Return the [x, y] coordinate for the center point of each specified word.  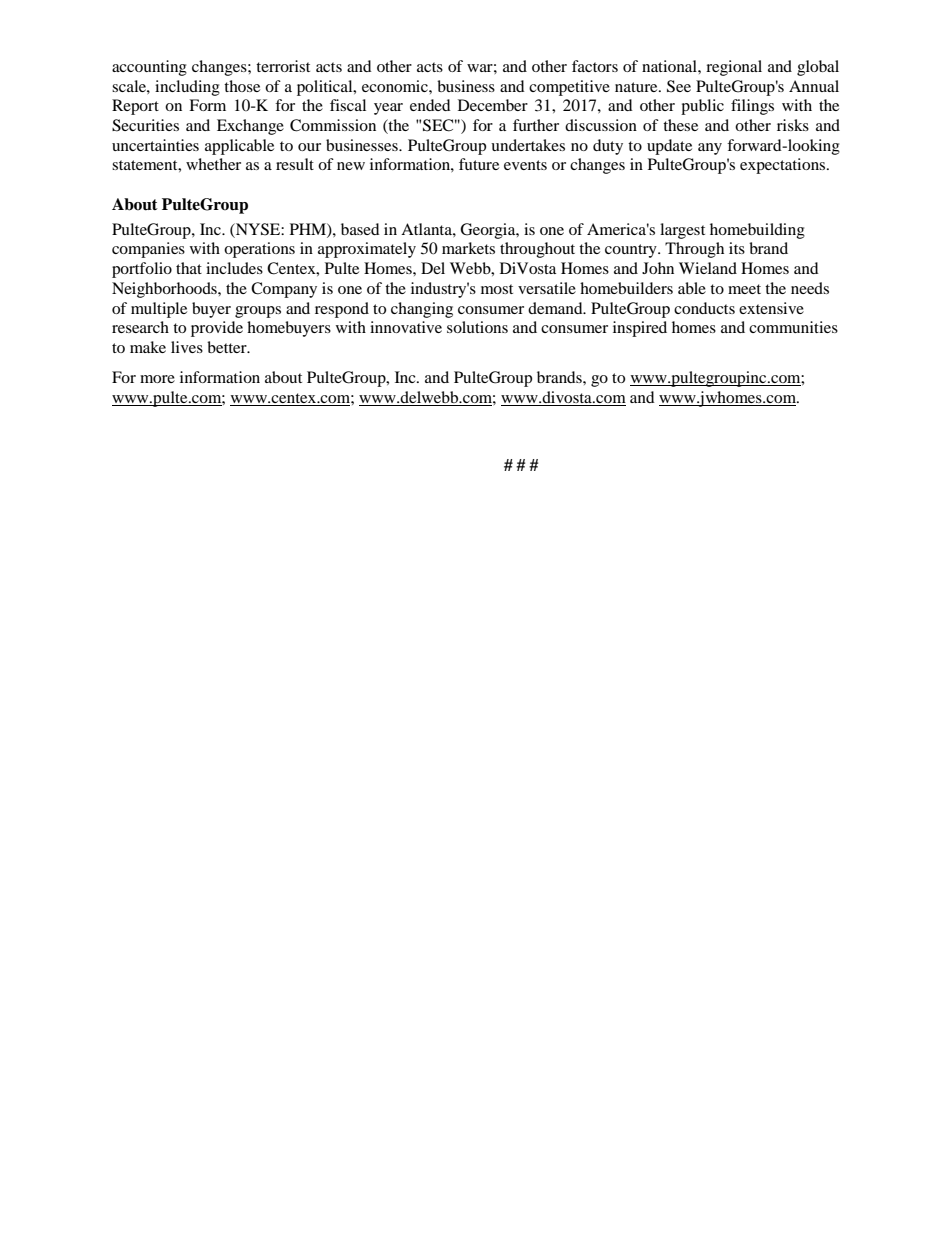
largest [682, 231]
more [157, 379]
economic [396, 86]
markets [468, 248]
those [242, 86]
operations [259, 250]
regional [734, 68]
